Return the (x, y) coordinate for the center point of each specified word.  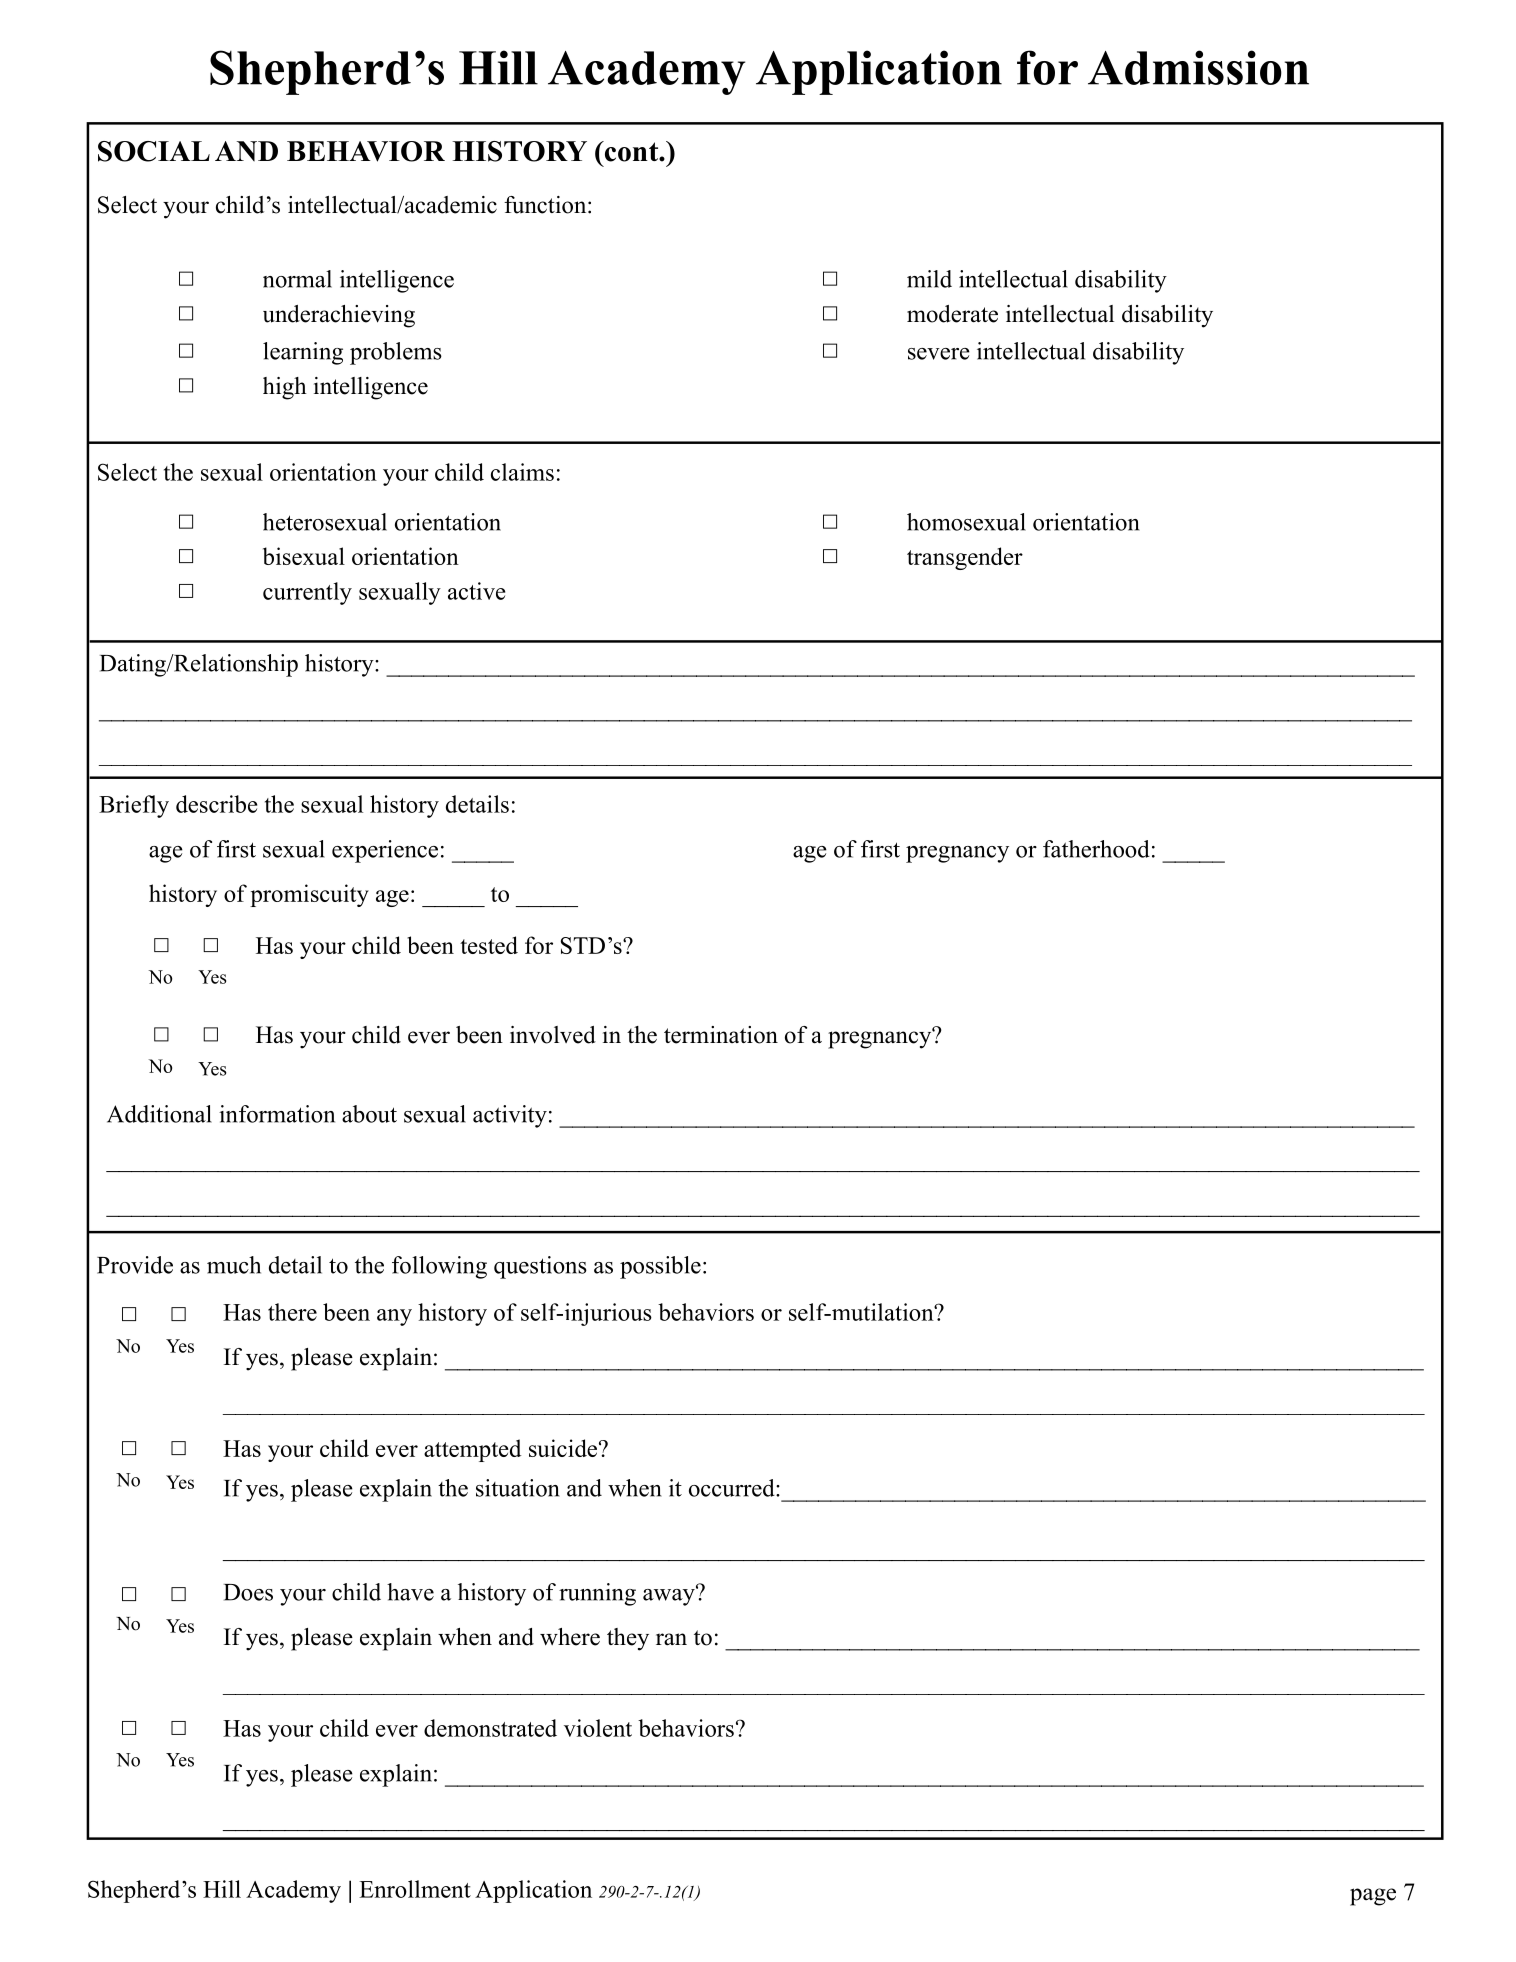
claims (522, 472)
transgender (965, 558)
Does (248, 1592)
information (277, 1114)
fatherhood (1096, 849)
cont (631, 151)
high (285, 388)
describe (216, 804)
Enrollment (415, 1889)
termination (721, 1035)
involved (553, 1035)
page (1373, 1897)
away (670, 1596)
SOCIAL (154, 151)
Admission (1198, 67)
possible (660, 1267)
